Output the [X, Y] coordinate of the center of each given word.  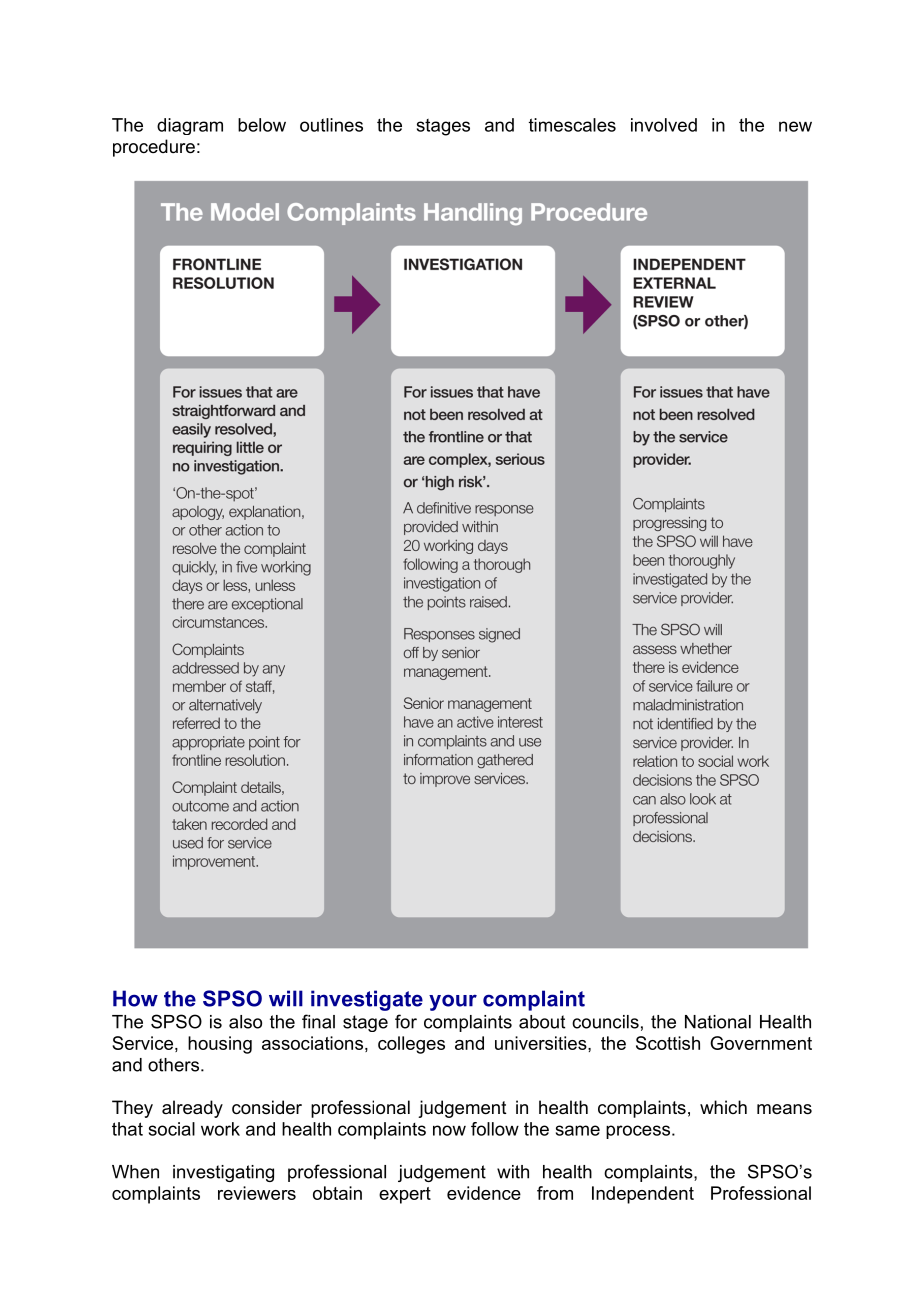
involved [664, 125]
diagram [190, 126]
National [718, 1022]
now [449, 1130]
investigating [223, 1173]
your [453, 1002]
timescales [572, 125]
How [135, 998]
